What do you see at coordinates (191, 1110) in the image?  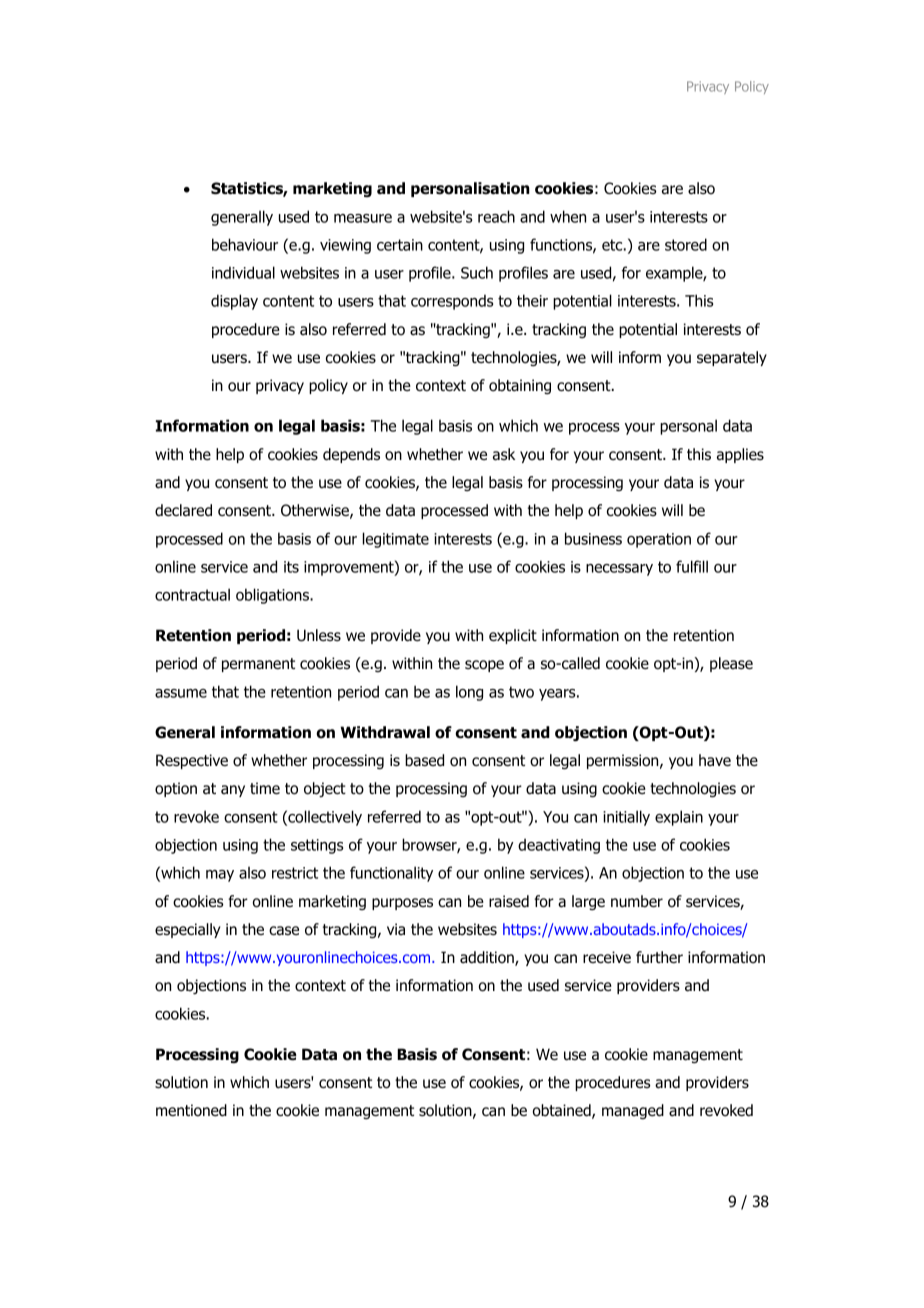 I see `mentioned` at bounding box center [191, 1110].
